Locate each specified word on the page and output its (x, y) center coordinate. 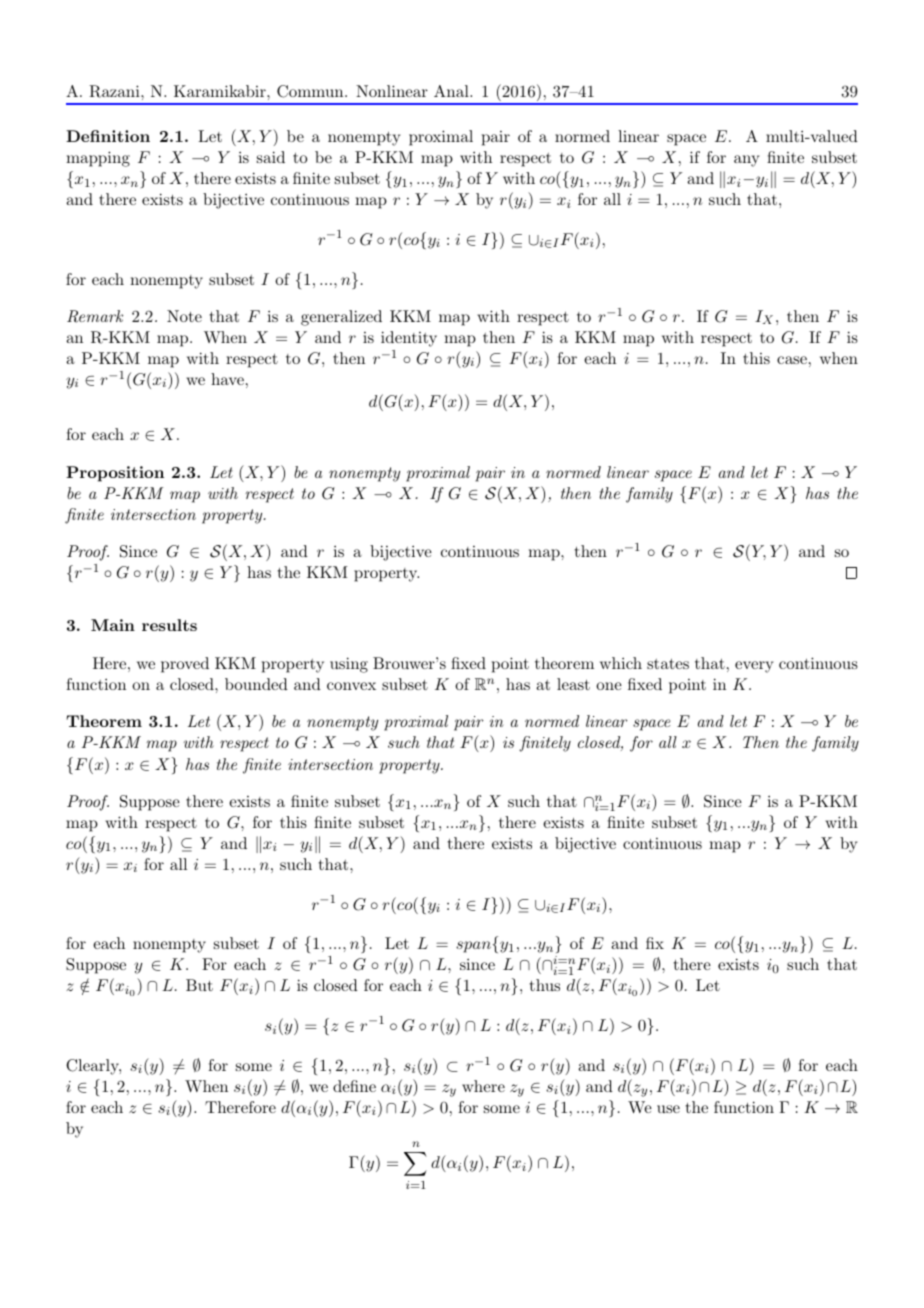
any (746, 161)
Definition (108, 136)
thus (545, 985)
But (199, 985)
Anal (452, 91)
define (354, 1086)
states (668, 664)
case (792, 360)
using (349, 665)
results (169, 625)
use (668, 1109)
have (227, 379)
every (754, 667)
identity (409, 339)
